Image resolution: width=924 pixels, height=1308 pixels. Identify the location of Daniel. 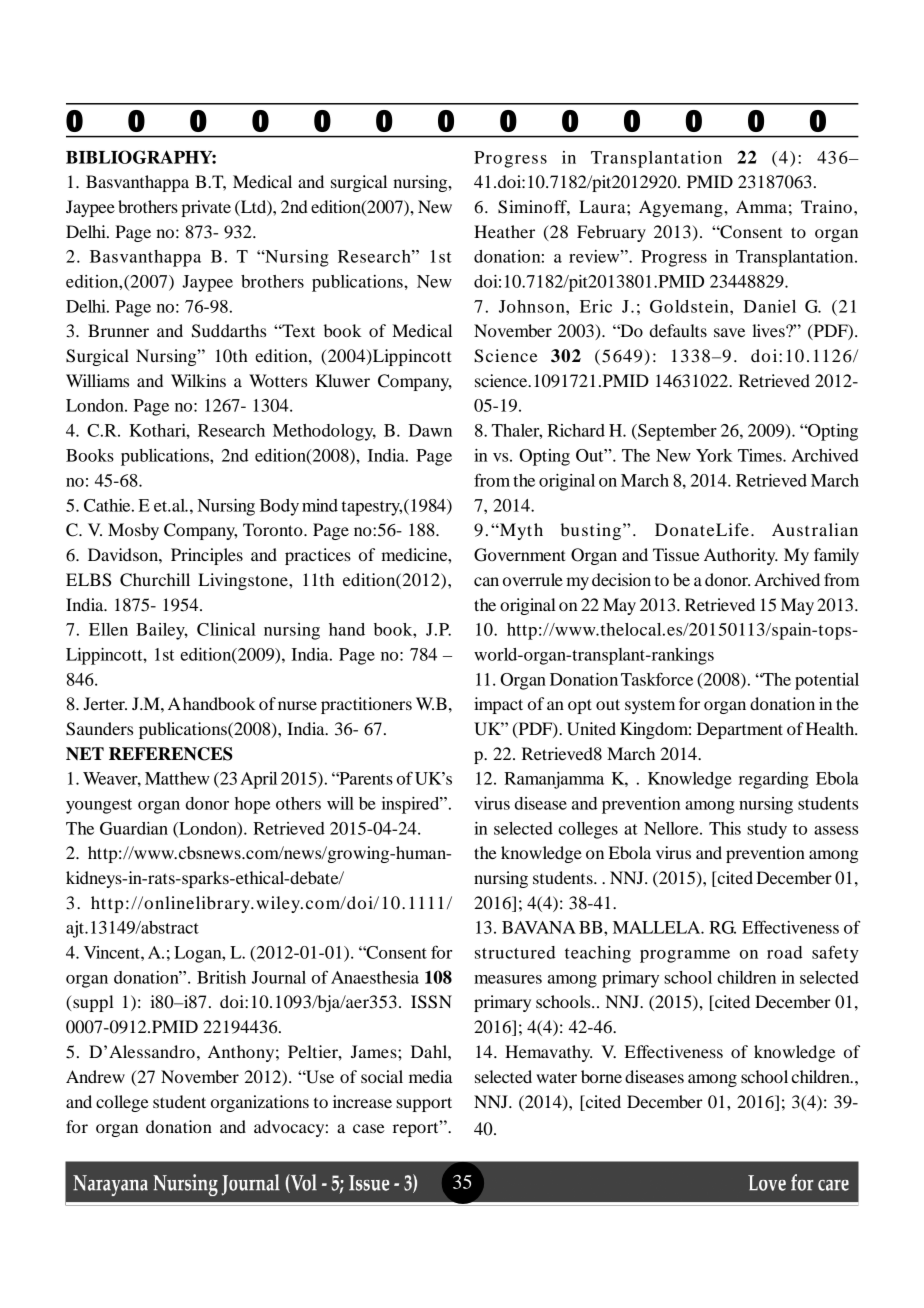
(770, 306).
